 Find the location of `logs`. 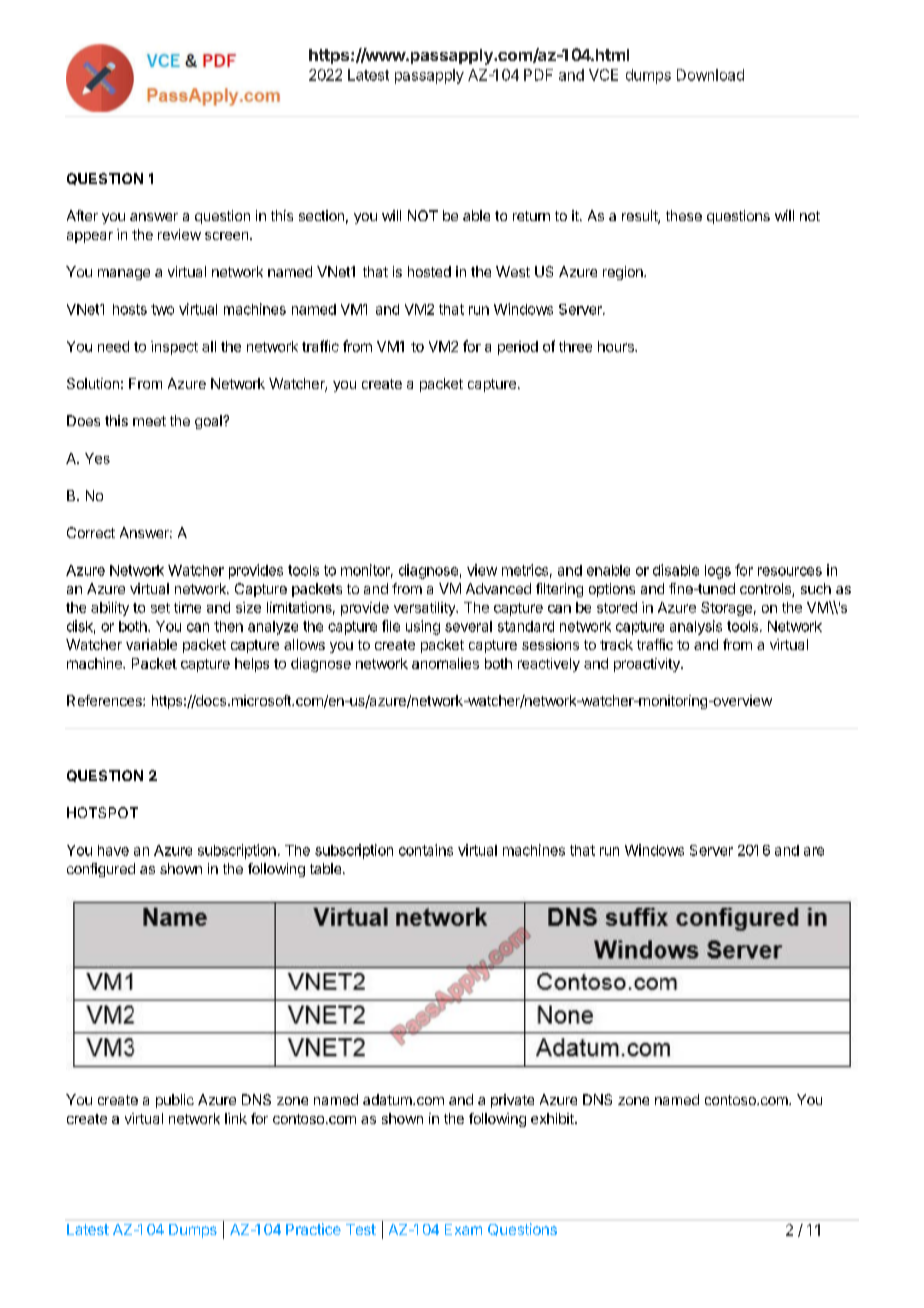

logs is located at coordinates (718, 572).
